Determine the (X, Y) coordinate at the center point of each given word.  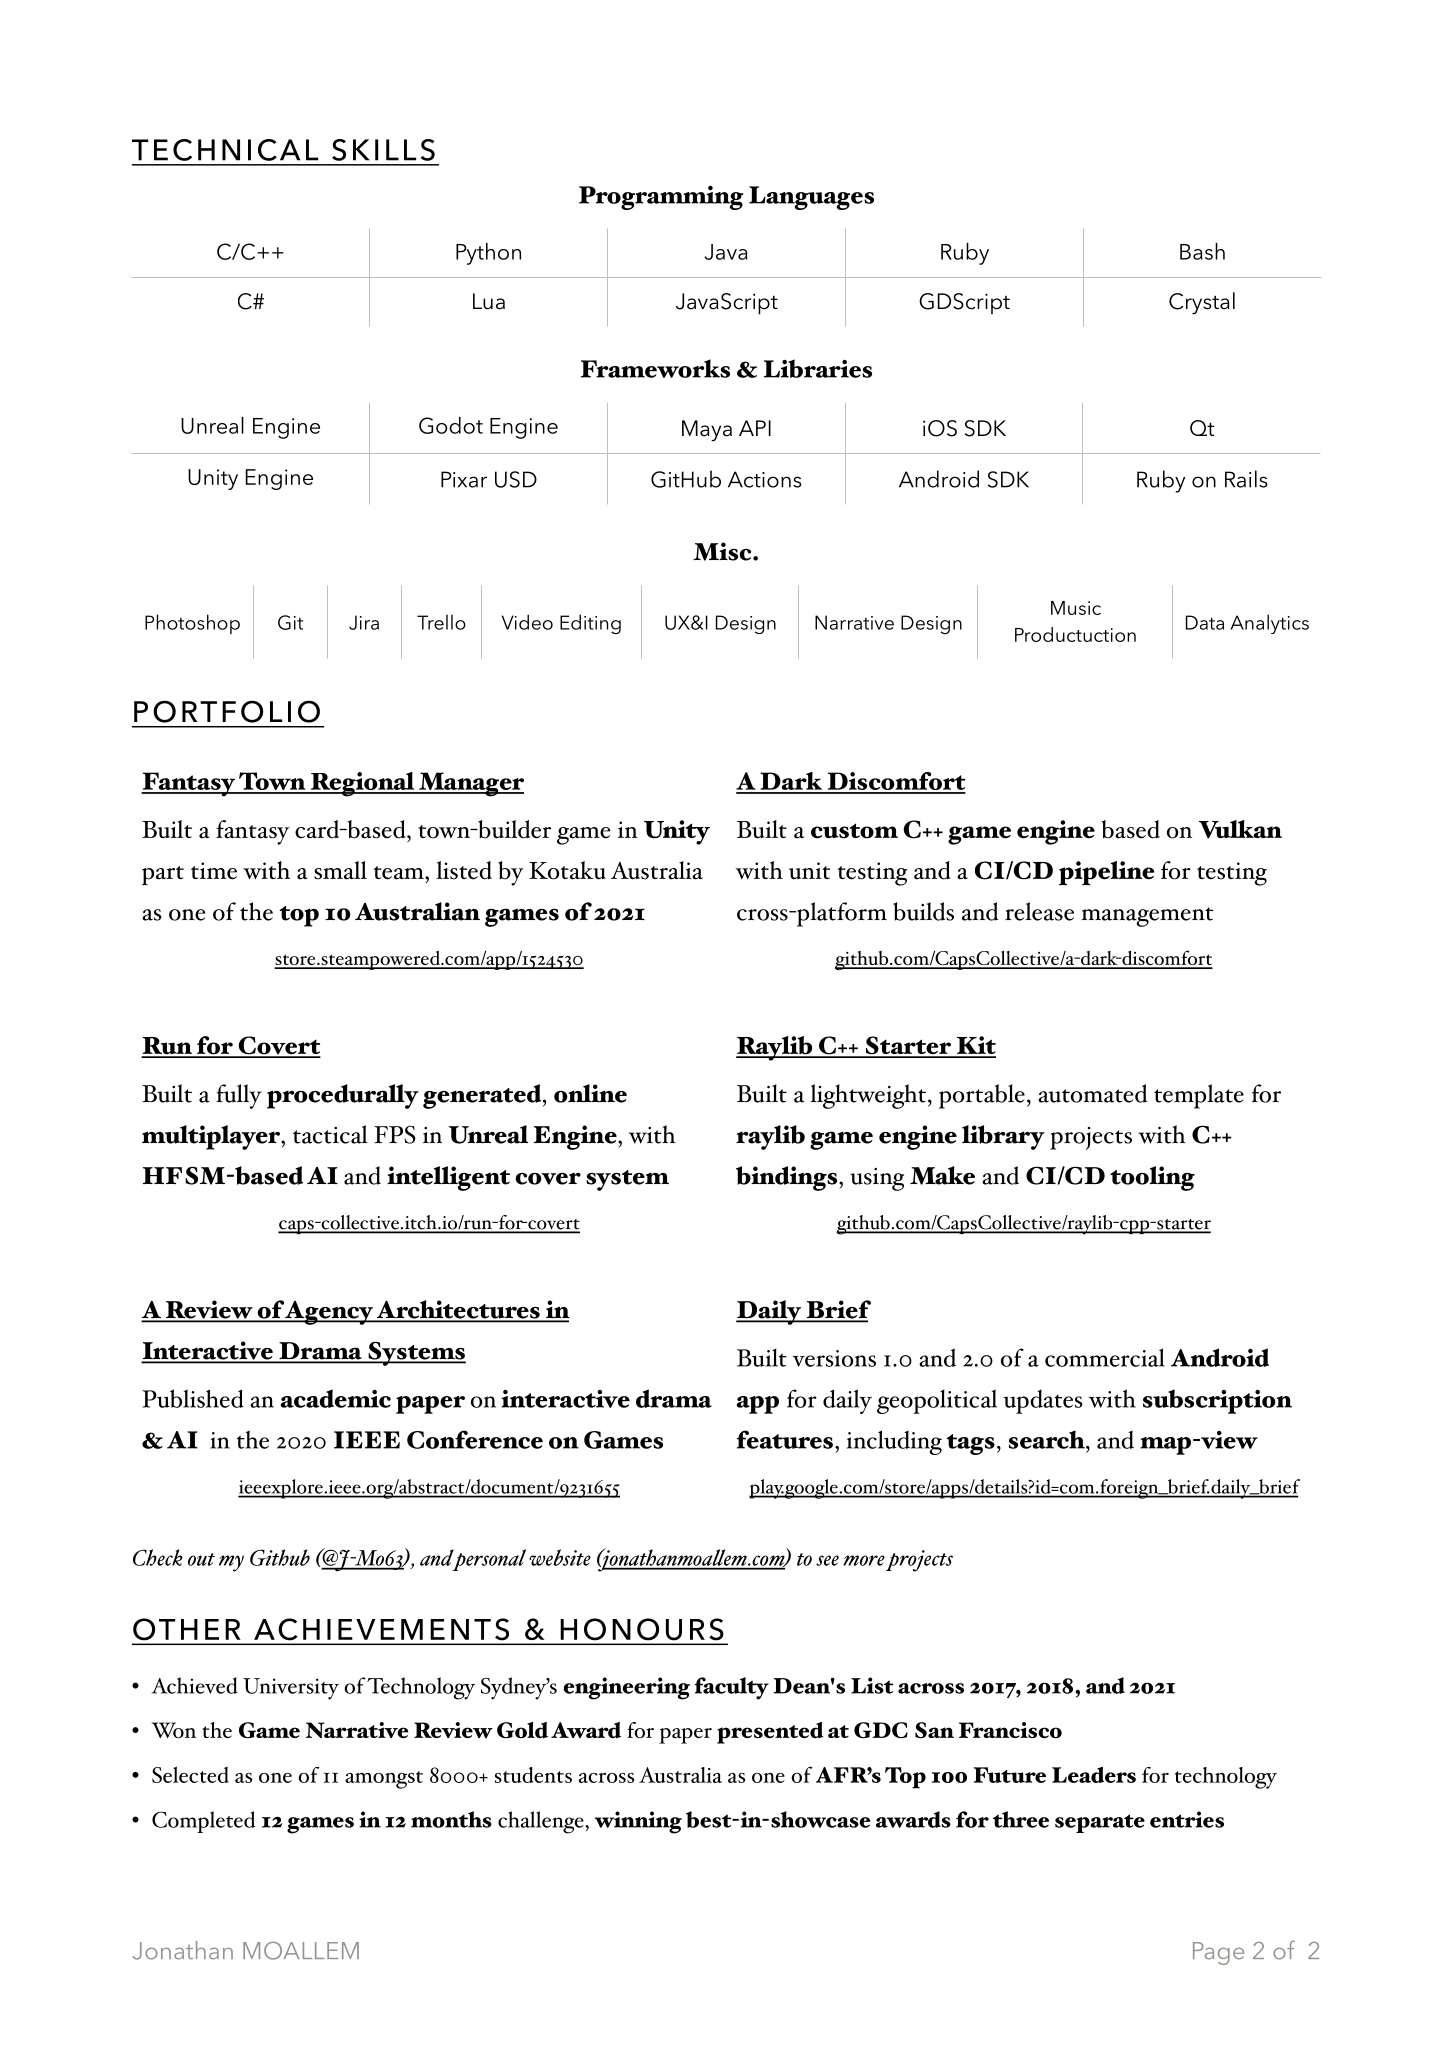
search (1048, 1439)
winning (638, 1822)
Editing (590, 624)
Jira (364, 622)
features (785, 1439)
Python (488, 254)
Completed (203, 1822)
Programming (661, 198)
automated (1092, 1093)
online (590, 1093)
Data (1205, 622)
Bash (1202, 251)
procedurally (343, 1096)
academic (336, 1398)
